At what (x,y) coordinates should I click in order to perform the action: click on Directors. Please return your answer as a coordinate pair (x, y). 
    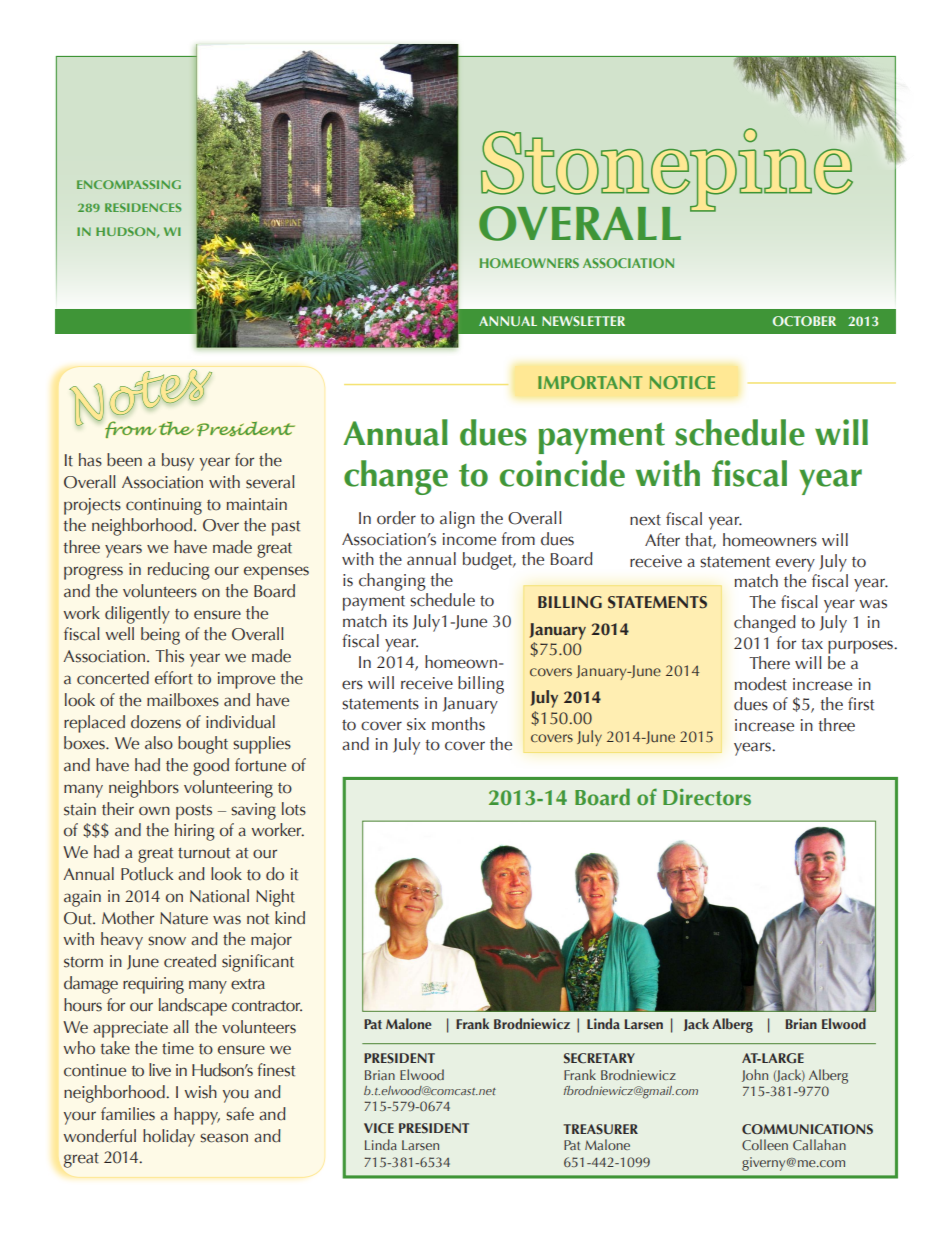
    Looking at the image, I should click on (707, 797).
